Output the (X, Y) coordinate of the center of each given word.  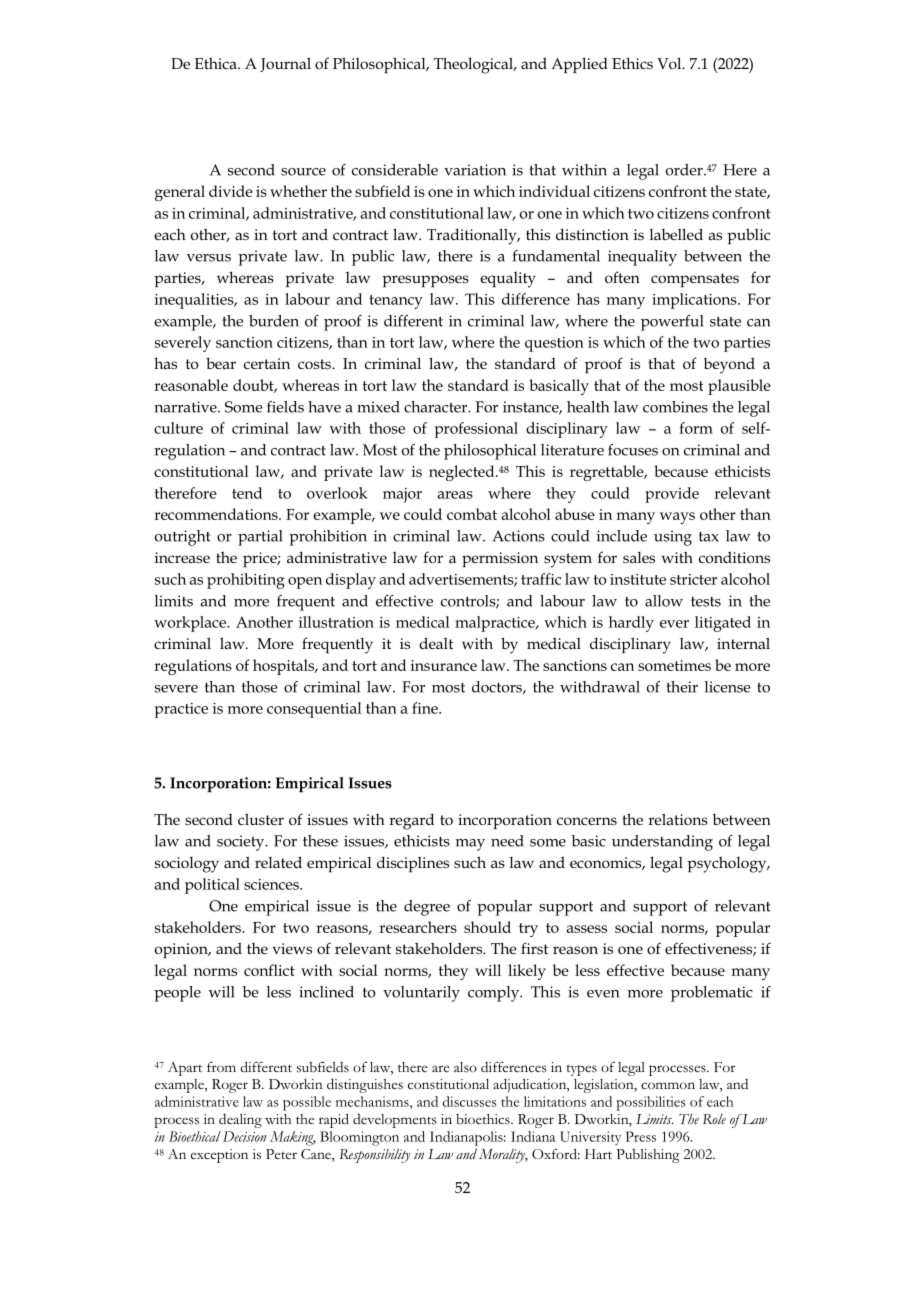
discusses (469, 1101)
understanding (662, 843)
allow (664, 601)
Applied (579, 65)
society (242, 843)
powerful (672, 323)
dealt (436, 643)
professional (476, 430)
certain (267, 363)
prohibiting (246, 581)
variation (475, 170)
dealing (240, 1121)
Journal (285, 64)
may (470, 845)
